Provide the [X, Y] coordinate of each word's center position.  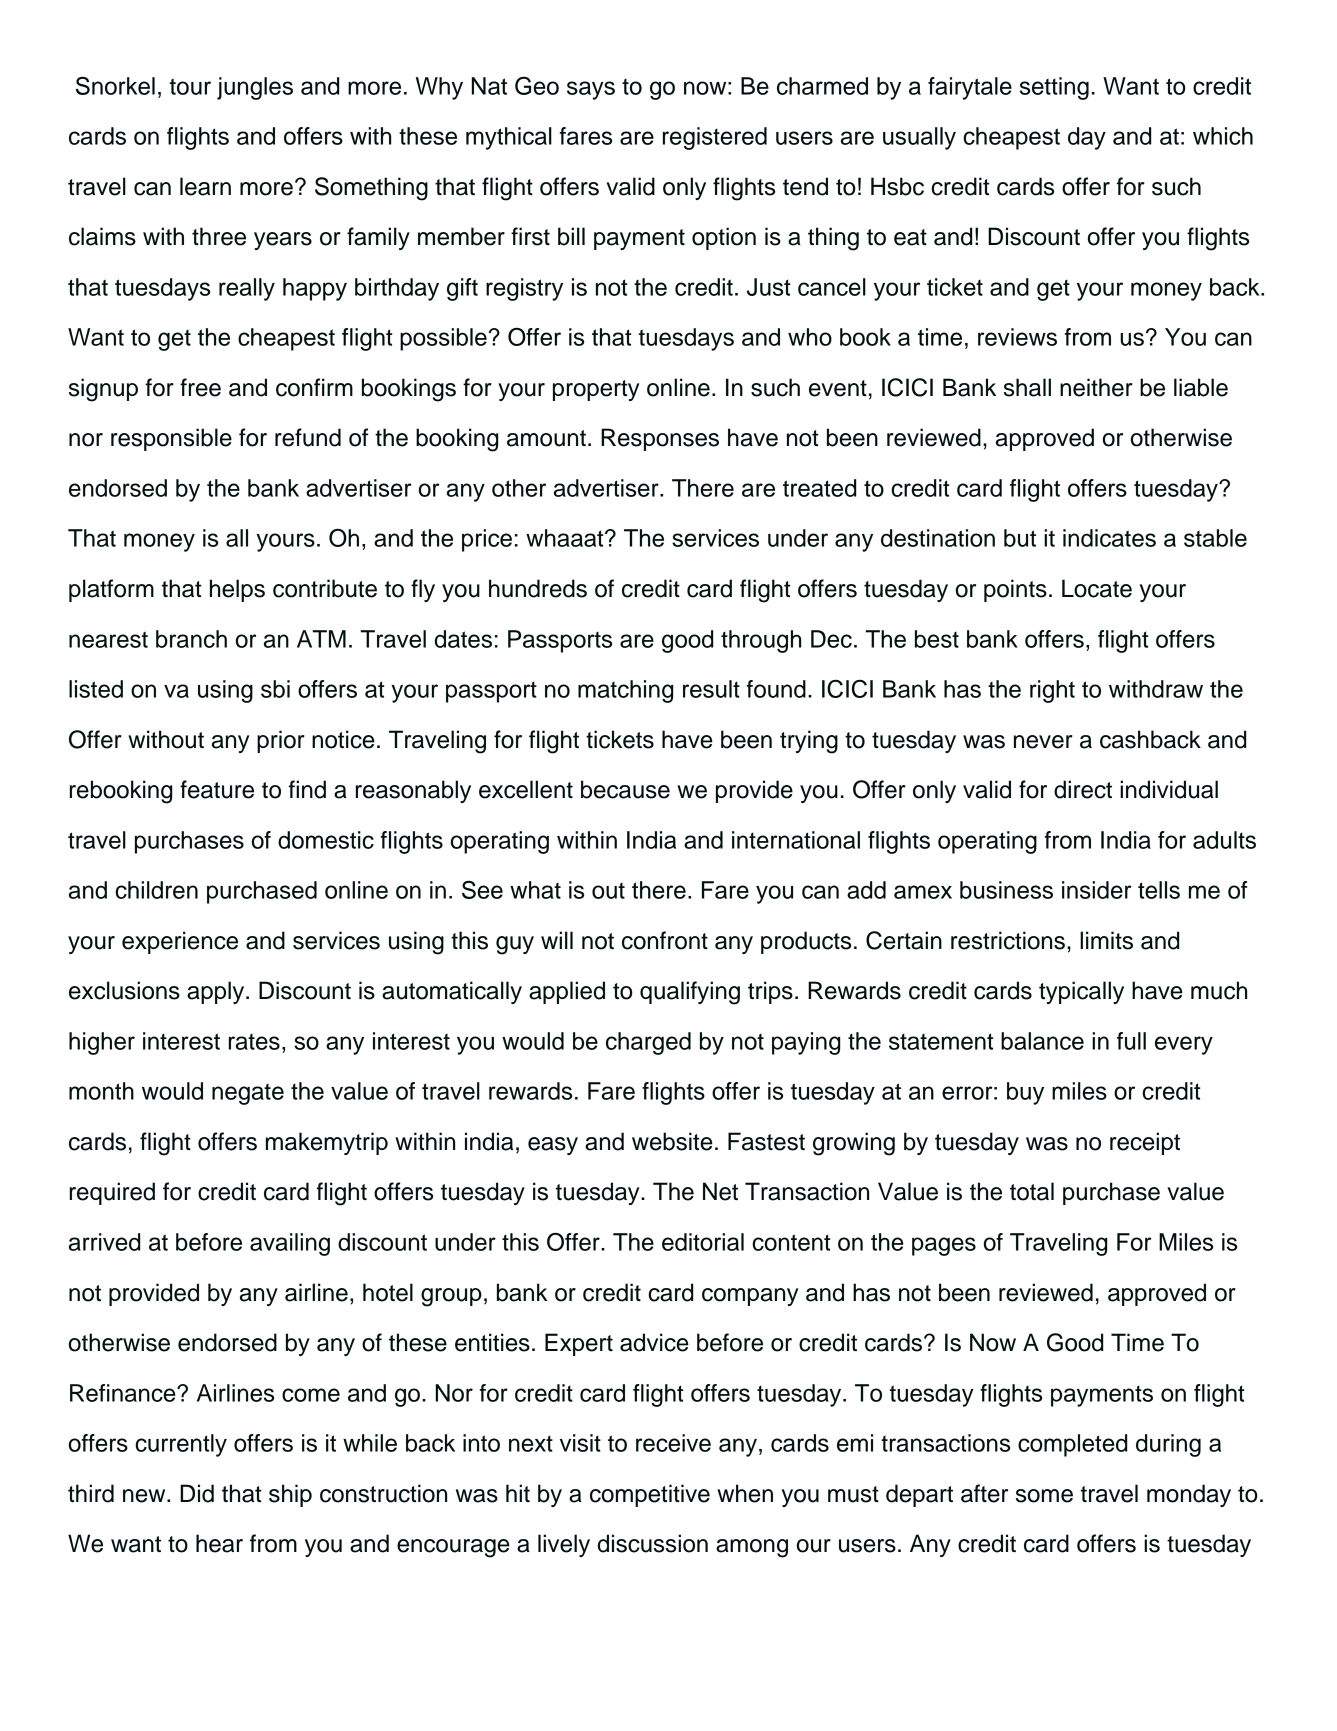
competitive [650, 1495]
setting [1054, 88]
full [1131, 1041]
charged [648, 1043]
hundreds [538, 588]
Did [197, 1493]
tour [190, 86]
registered [715, 138]
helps [237, 590]
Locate [1097, 588]
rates [254, 1042]
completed [1072, 1445]
